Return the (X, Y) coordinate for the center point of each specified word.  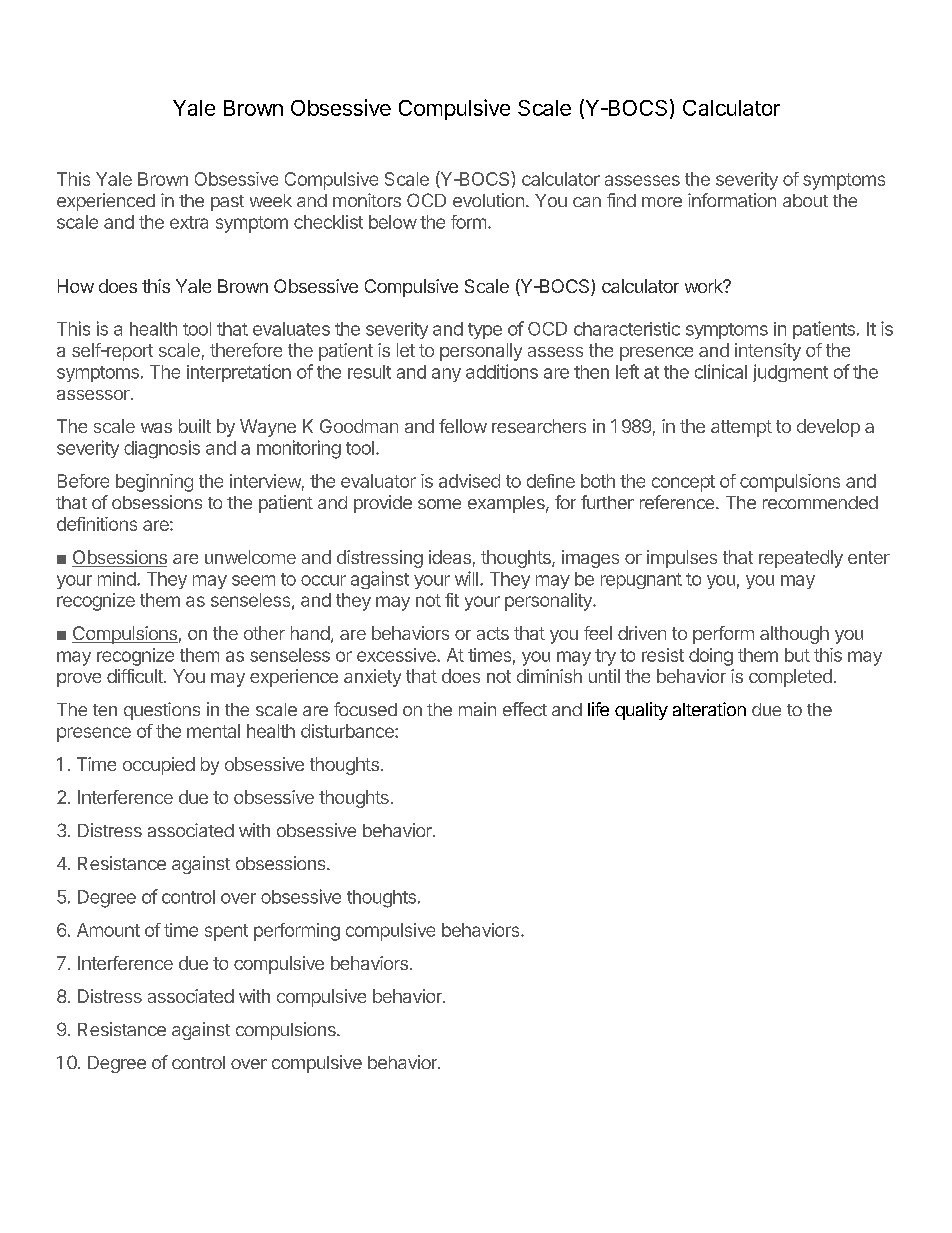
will (466, 578)
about (805, 200)
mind (118, 579)
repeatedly (801, 559)
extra (189, 222)
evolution (488, 200)
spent (226, 932)
